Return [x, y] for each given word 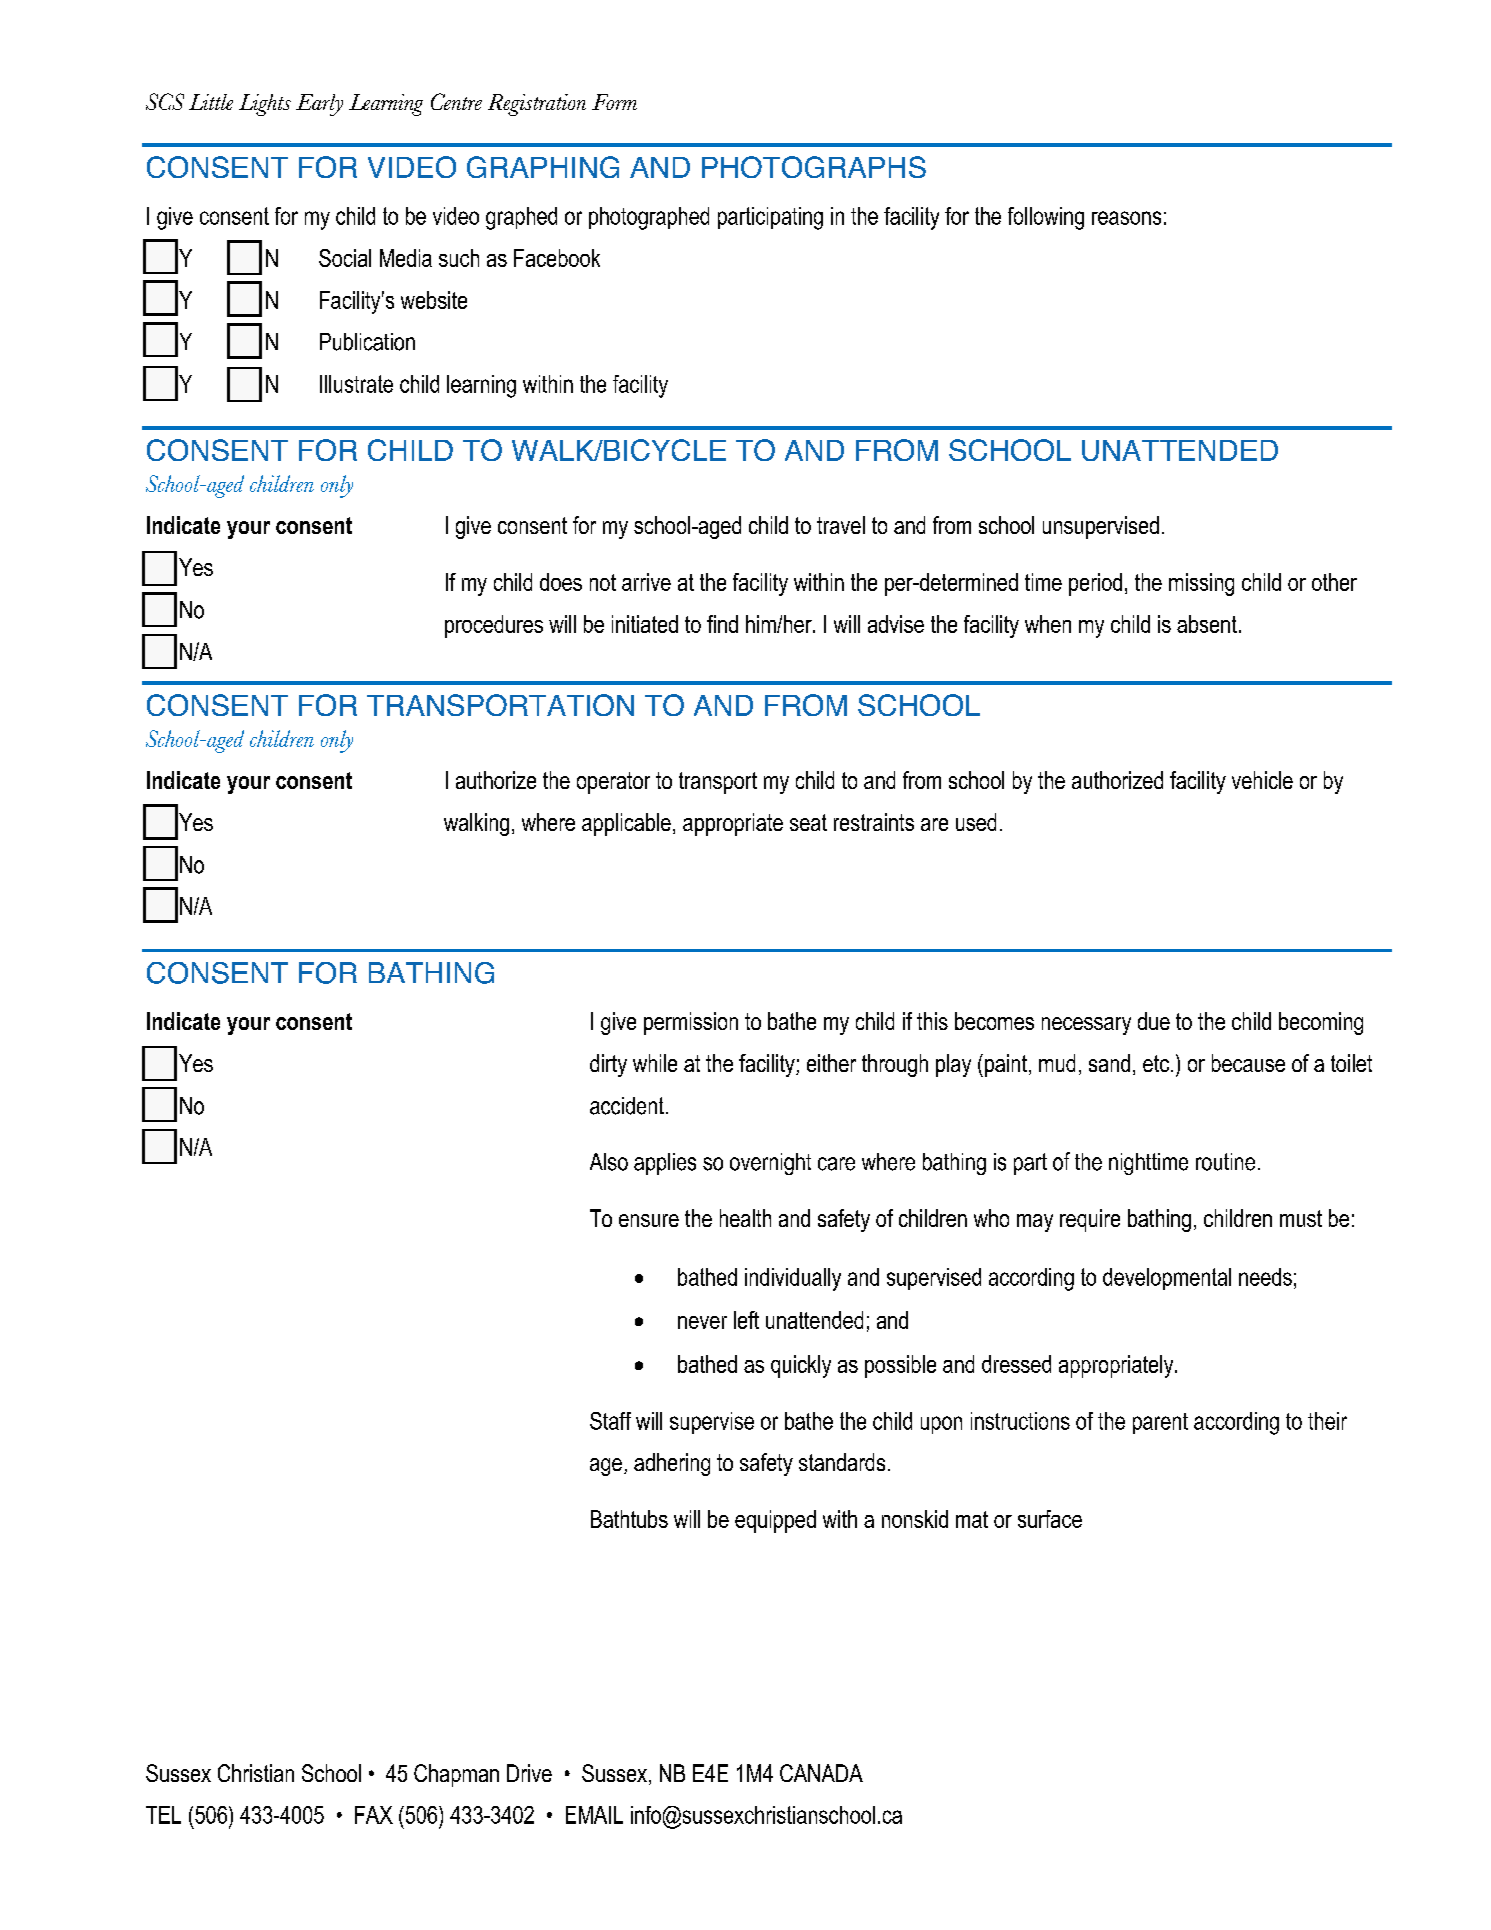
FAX [374, 1815]
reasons [1126, 218]
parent [1160, 1423]
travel [841, 525]
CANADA [821, 1773]
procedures [494, 626]
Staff [610, 1421]
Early [319, 105]
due [1154, 1021]
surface [1050, 1519]
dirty [608, 1065]
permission [691, 1023]
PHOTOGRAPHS [814, 167]
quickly [801, 1366]
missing [1201, 584]
